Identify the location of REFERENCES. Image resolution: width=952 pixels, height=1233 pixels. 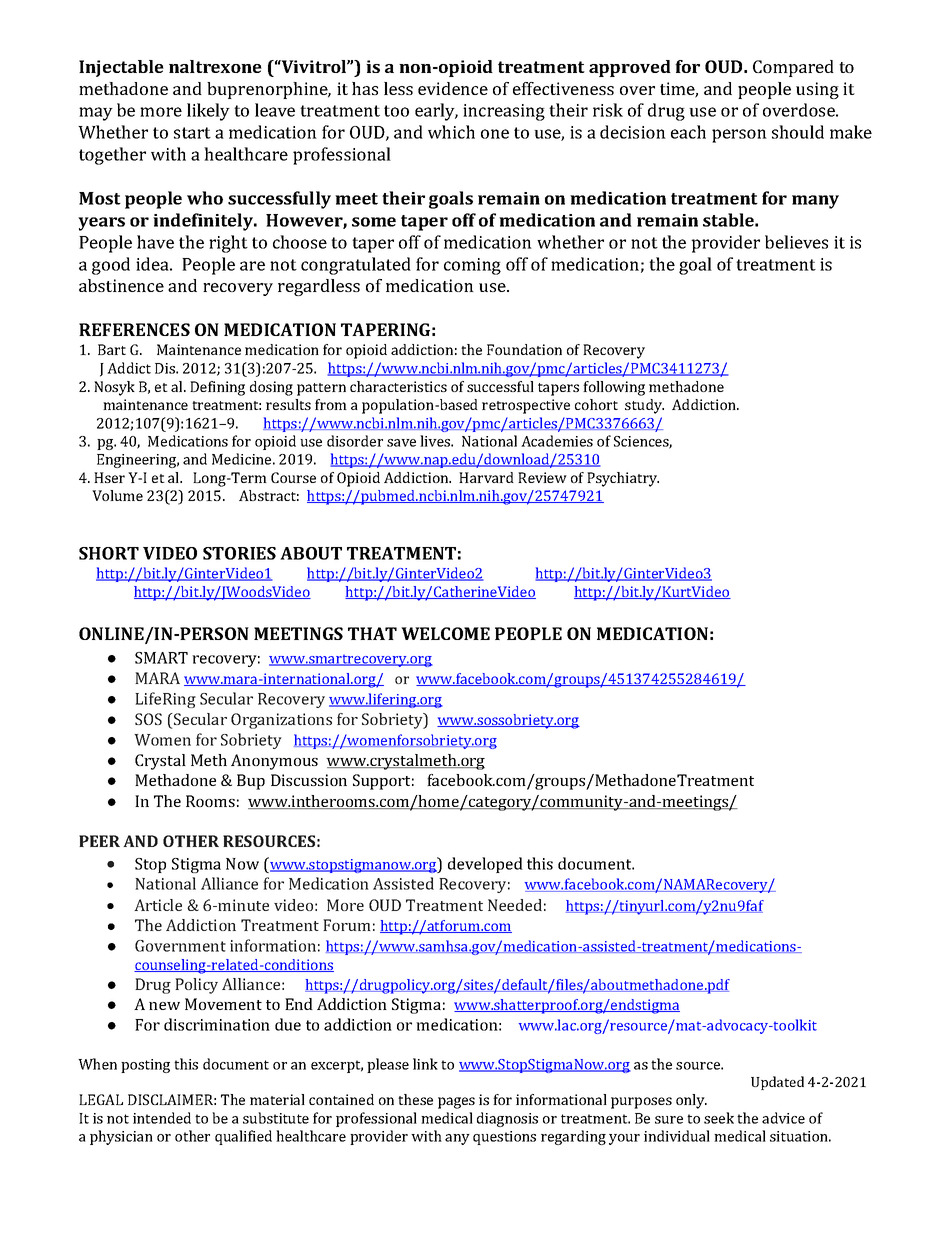
(134, 329).
